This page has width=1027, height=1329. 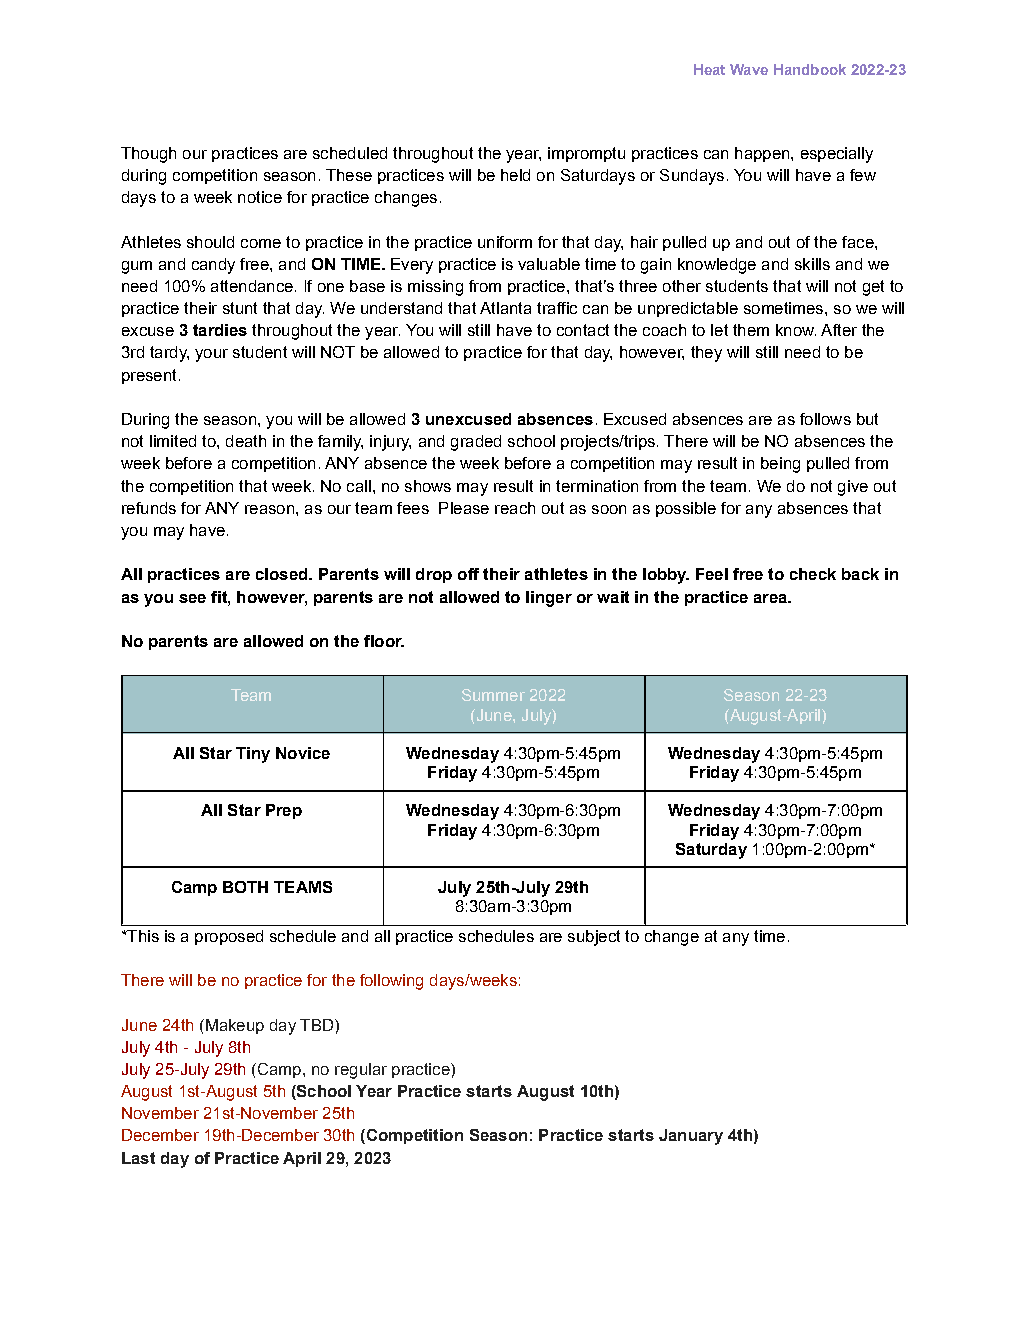 I want to click on Handbook, so click(x=810, y=69).
